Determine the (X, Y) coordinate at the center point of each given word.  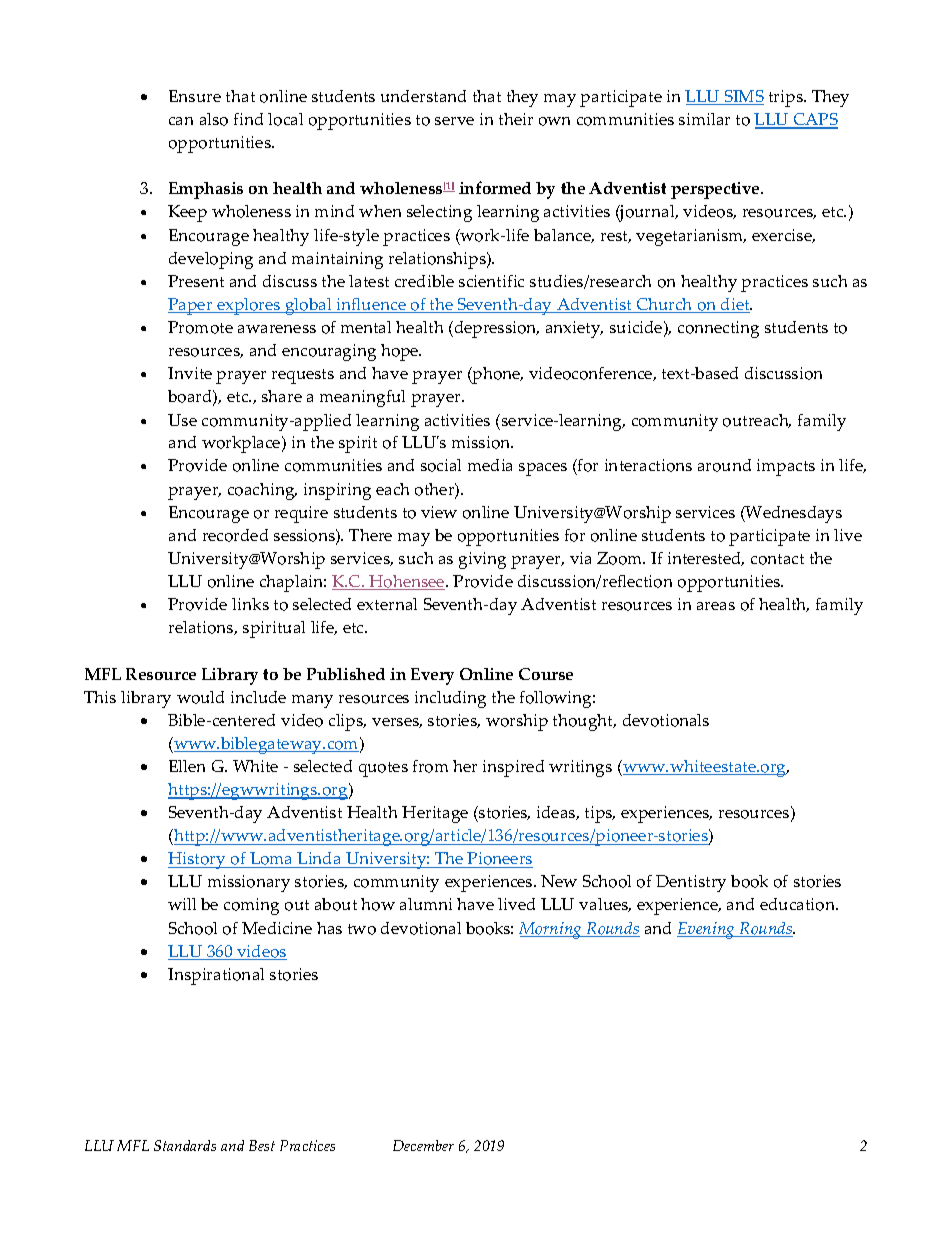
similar (704, 119)
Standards (185, 1145)
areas (716, 606)
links (250, 604)
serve (454, 121)
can (181, 121)
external (387, 604)
